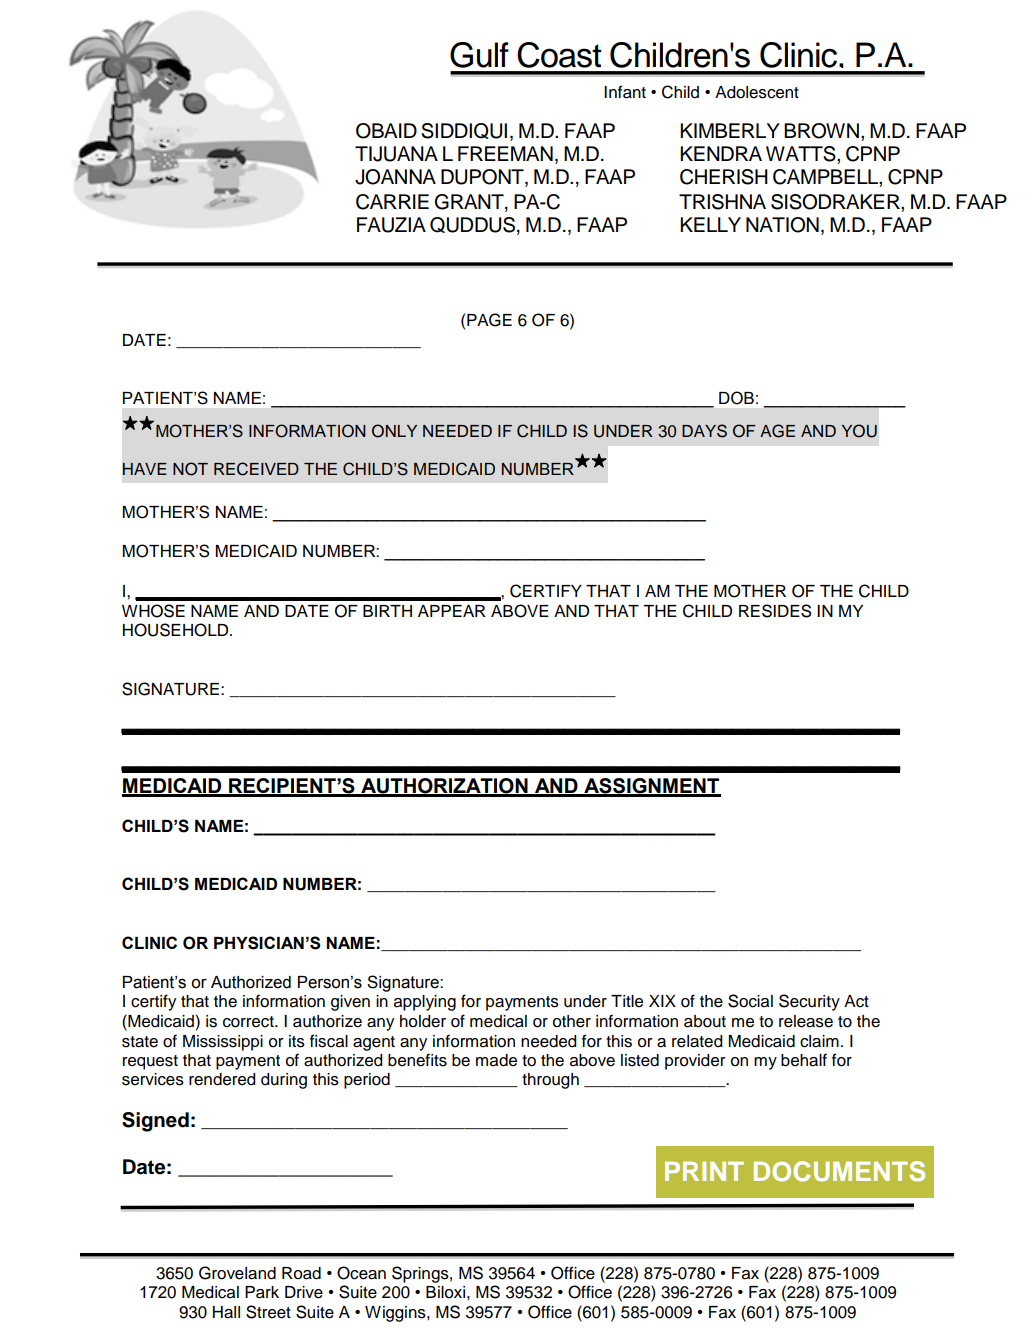 The width and height of the page is (1036, 1341). I want to click on HOUSEHOLD, so click(177, 630).
